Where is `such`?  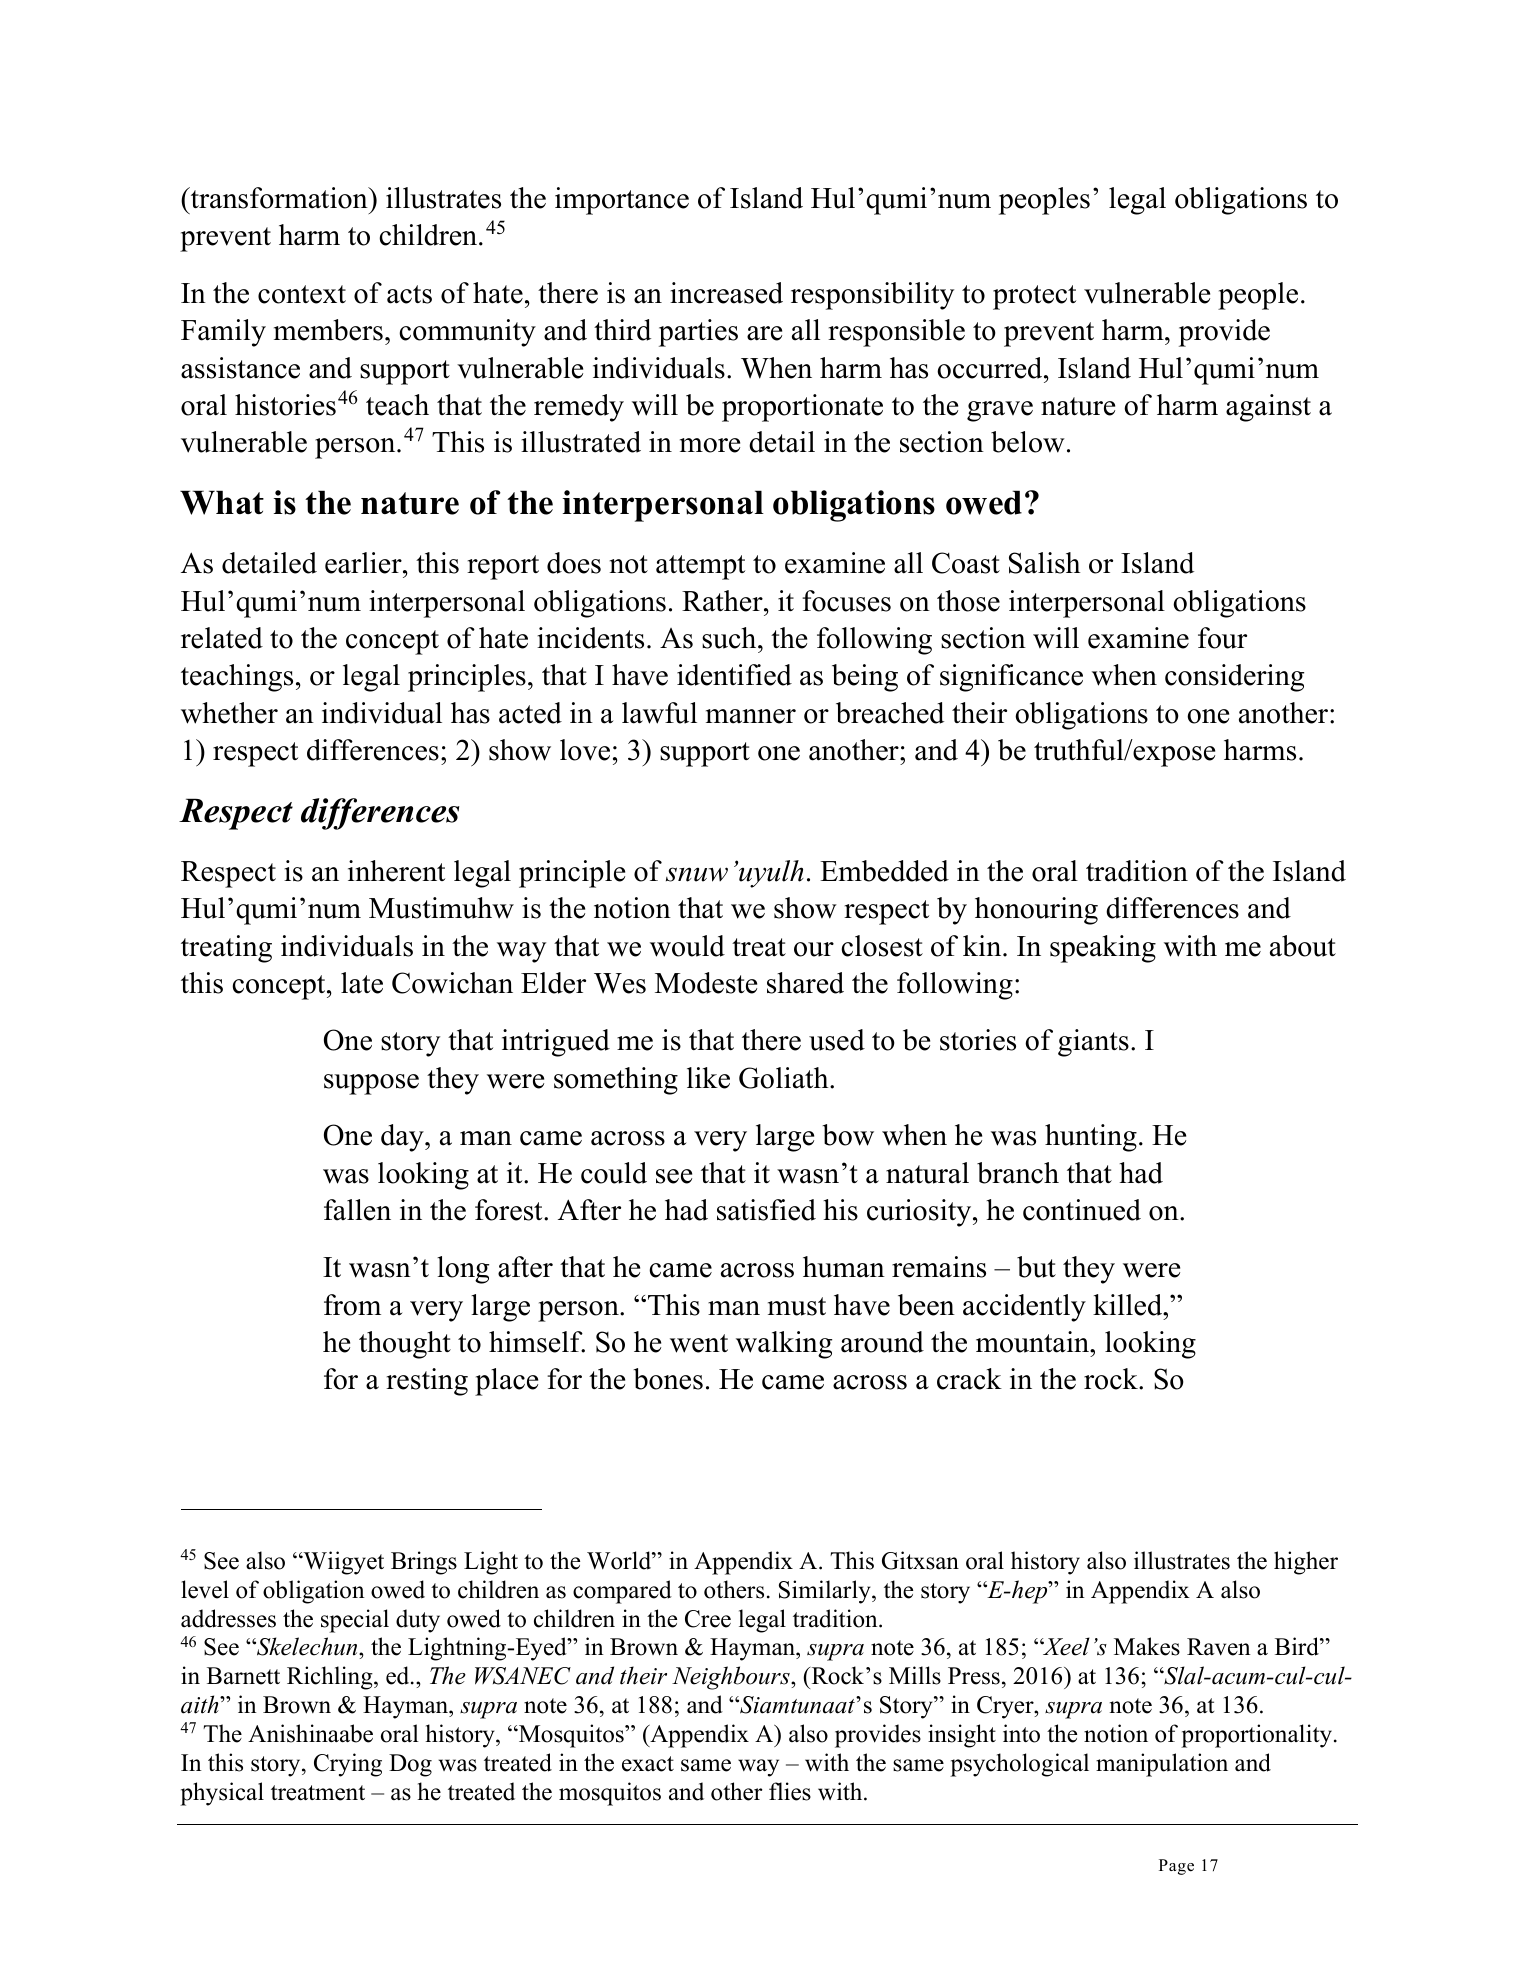
such is located at coordinates (730, 638).
